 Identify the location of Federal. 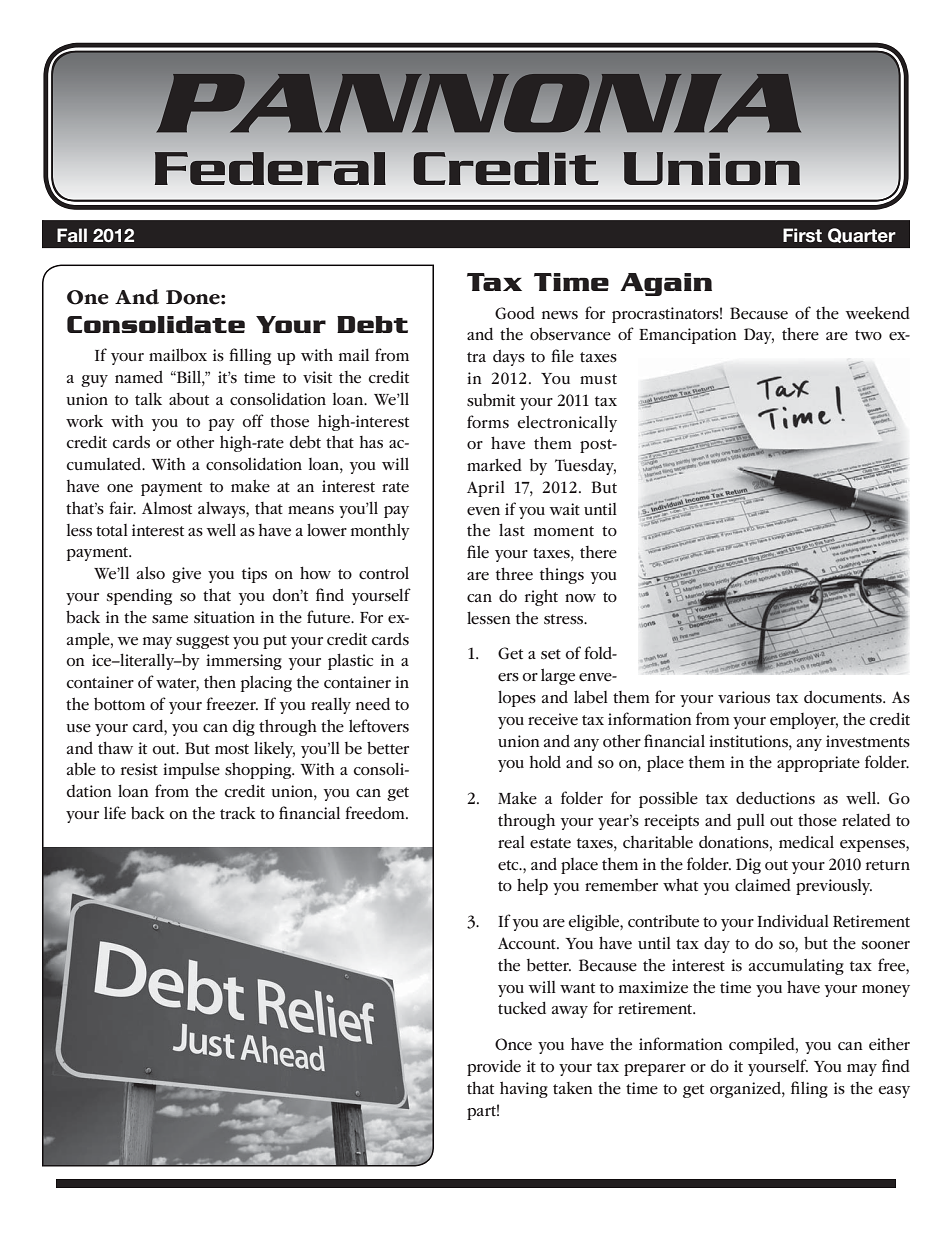
(270, 168).
